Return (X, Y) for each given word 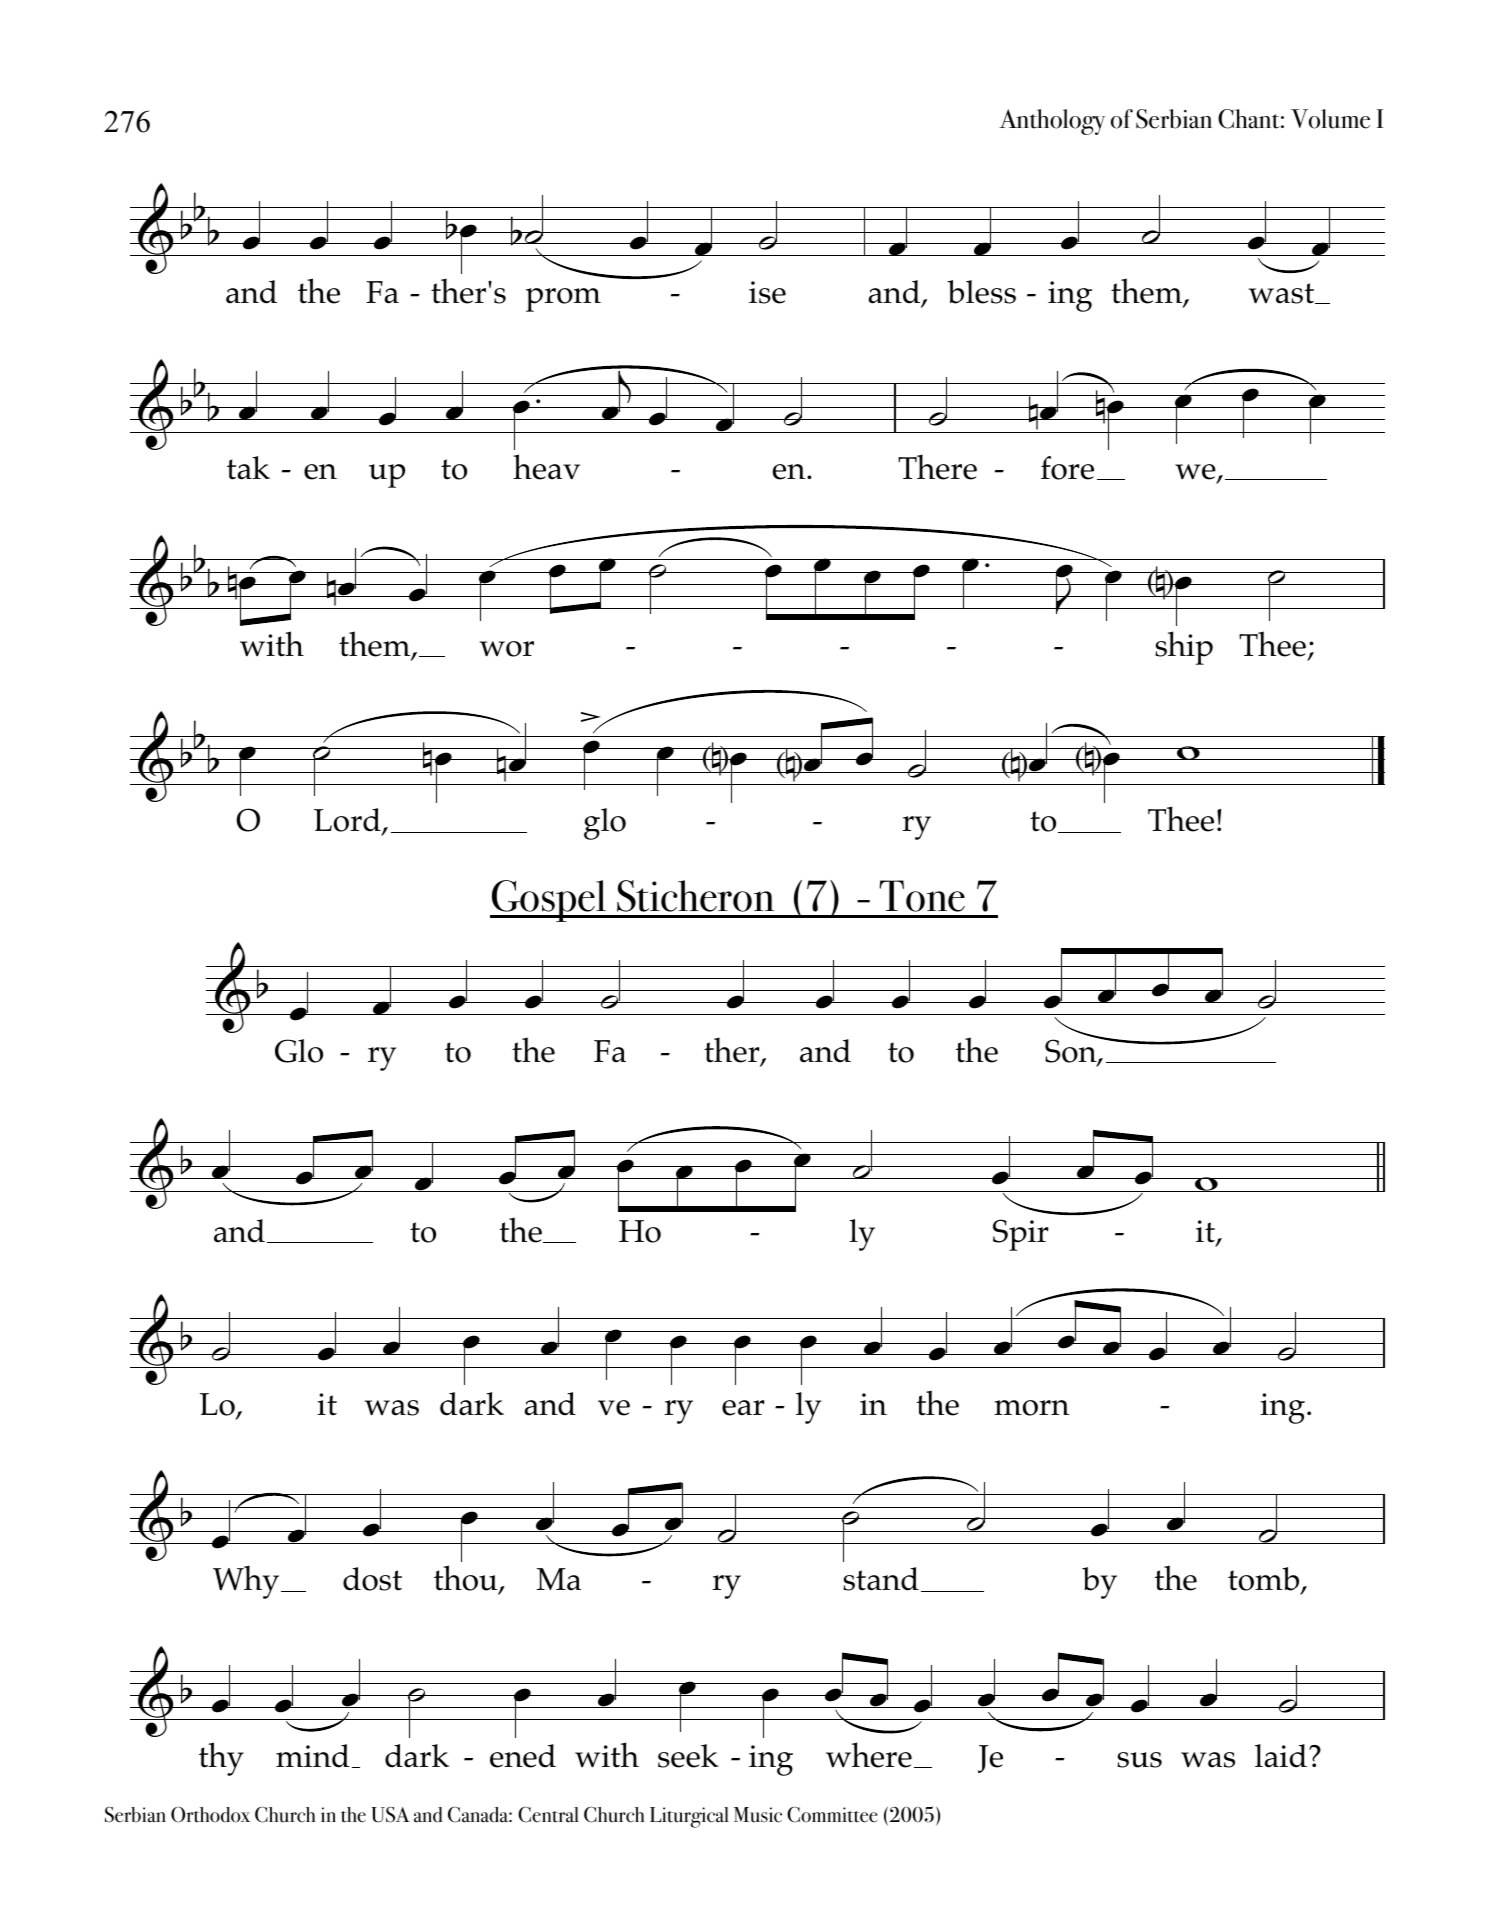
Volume (1330, 119)
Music (758, 1815)
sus (1139, 1760)
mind (313, 1756)
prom (563, 300)
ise (767, 292)
